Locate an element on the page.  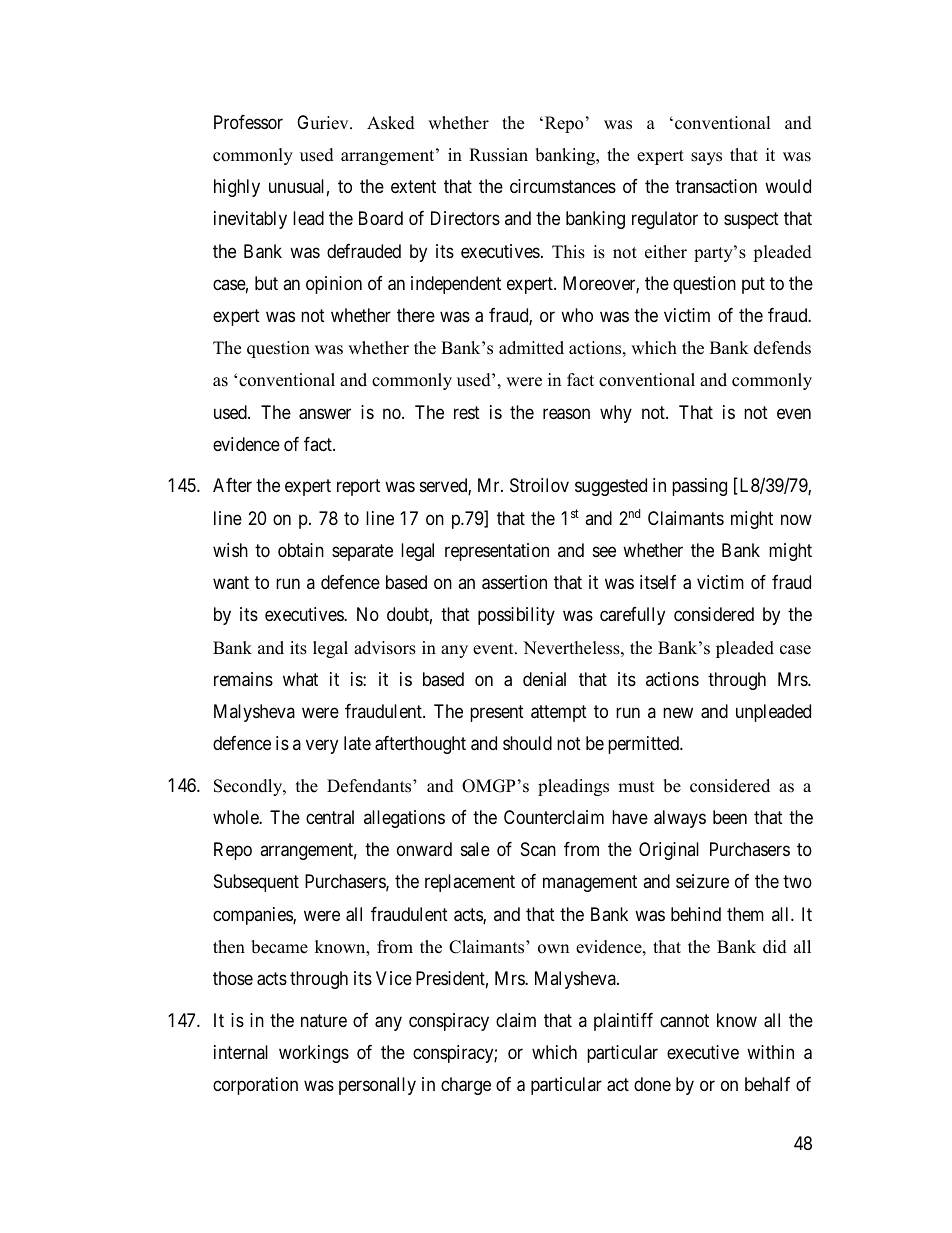
answer is located at coordinates (325, 414).
